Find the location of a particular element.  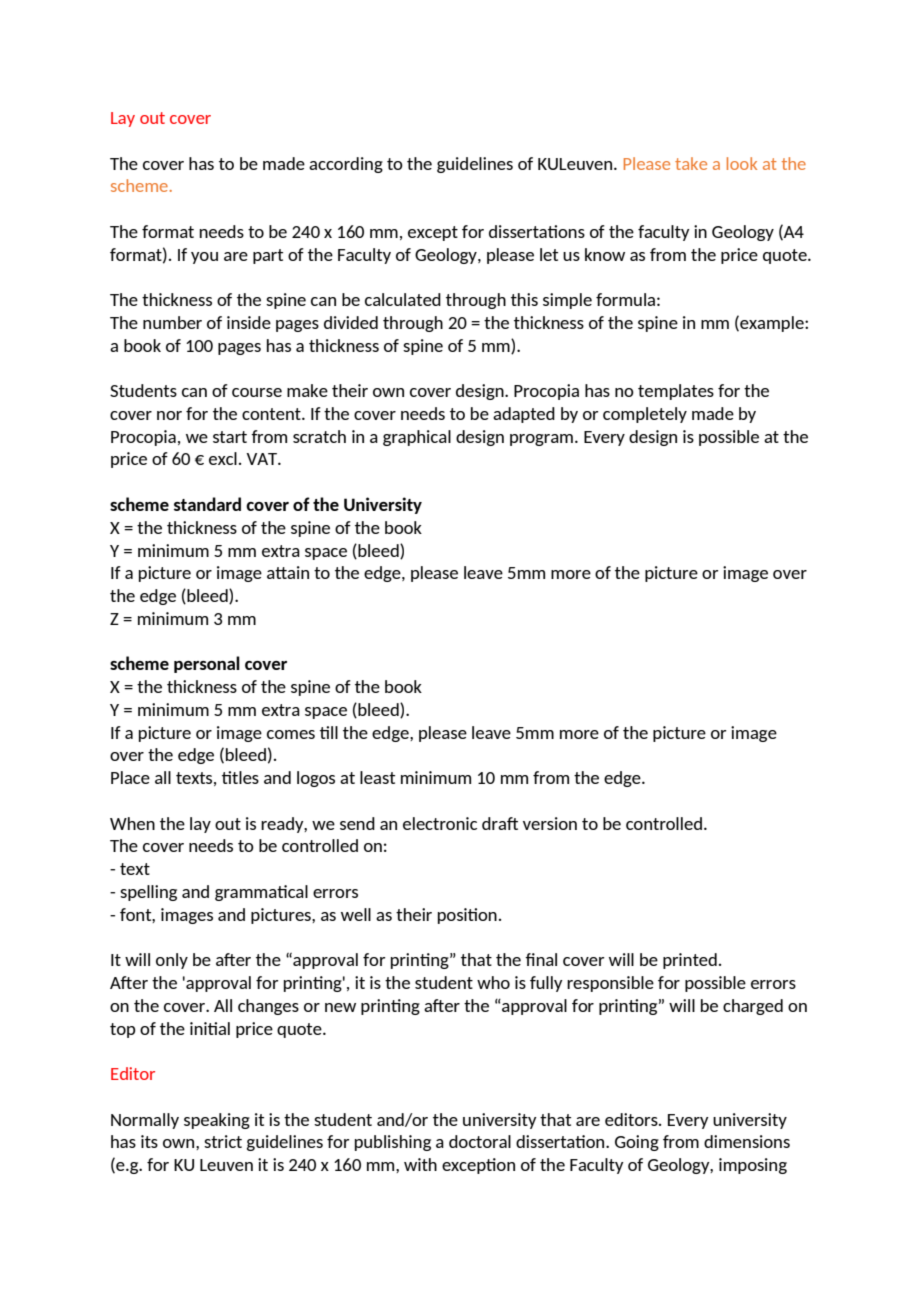

attain is located at coordinates (288, 572).
